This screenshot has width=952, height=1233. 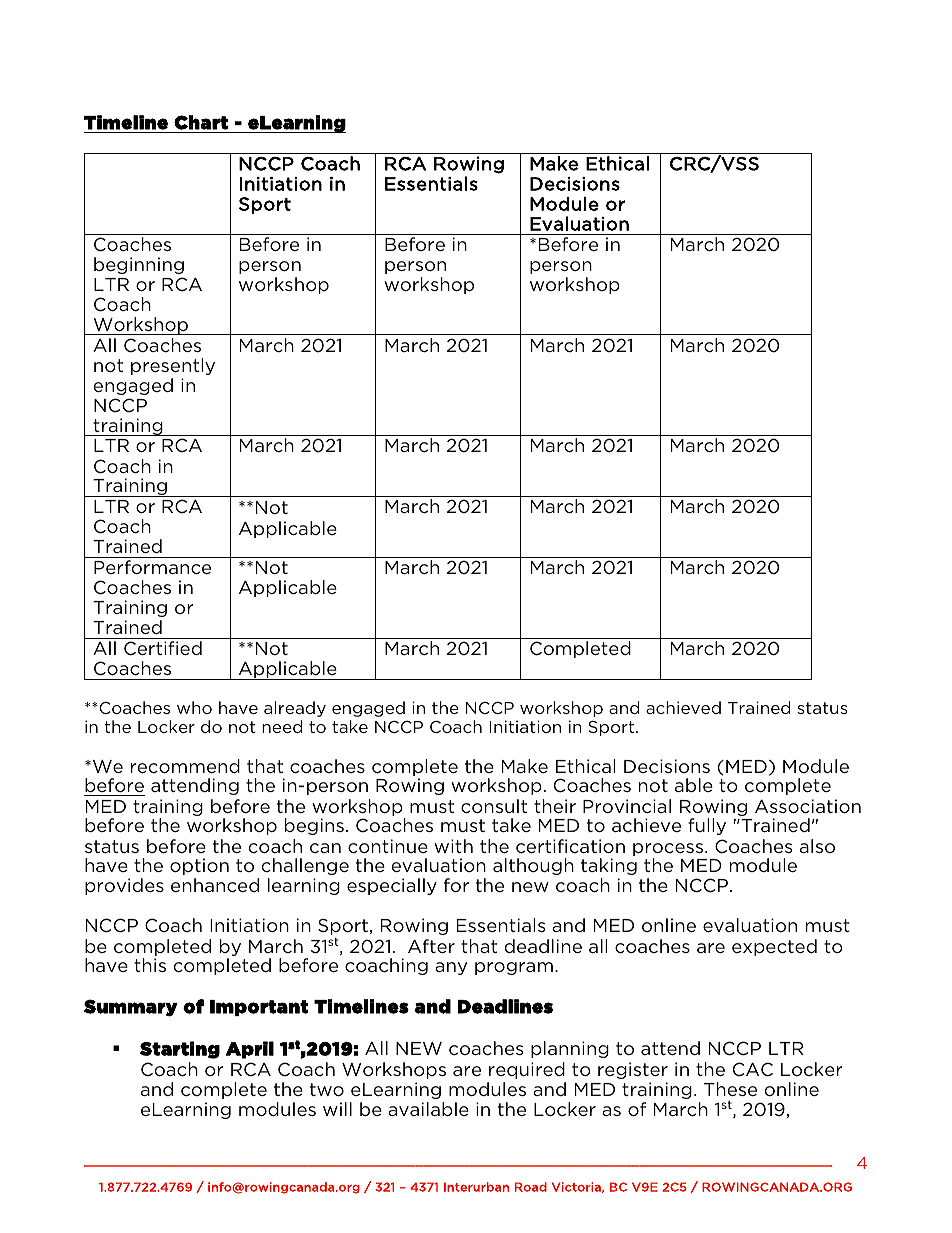 I want to click on Association, so click(x=808, y=806).
